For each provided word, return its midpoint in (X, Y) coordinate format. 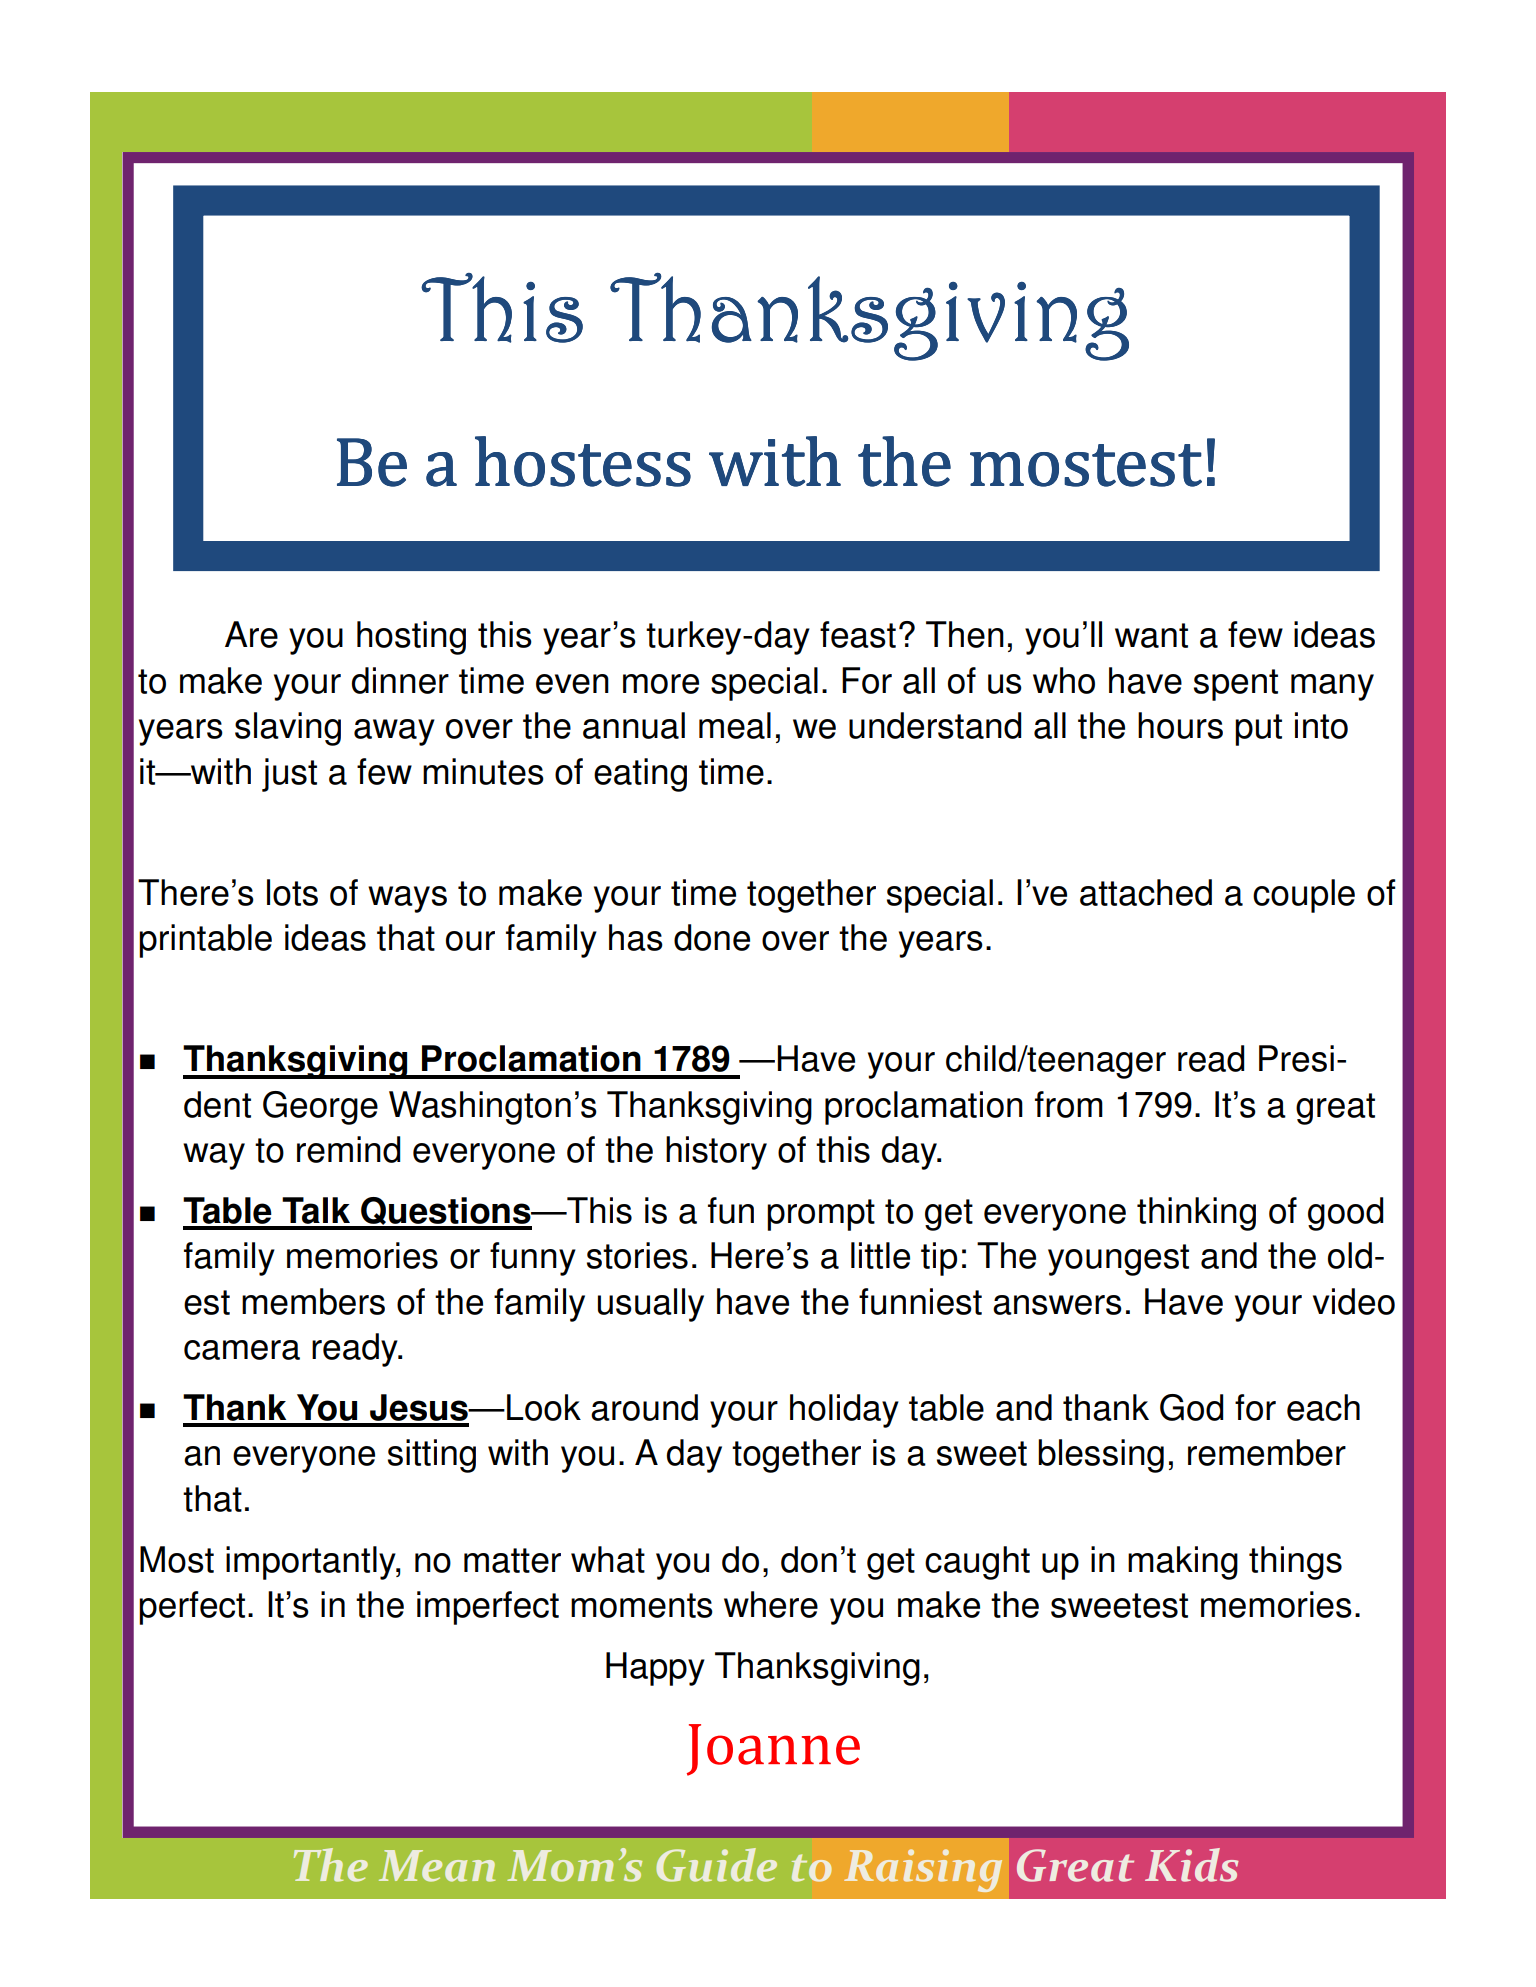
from (1069, 1104)
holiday (844, 1411)
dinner (400, 680)
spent (1236, 685)
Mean (437, 1866)
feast (858, 634)
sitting (432, 1456)
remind (348, 1149)
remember (1267, 1452)
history (716, 1153)
